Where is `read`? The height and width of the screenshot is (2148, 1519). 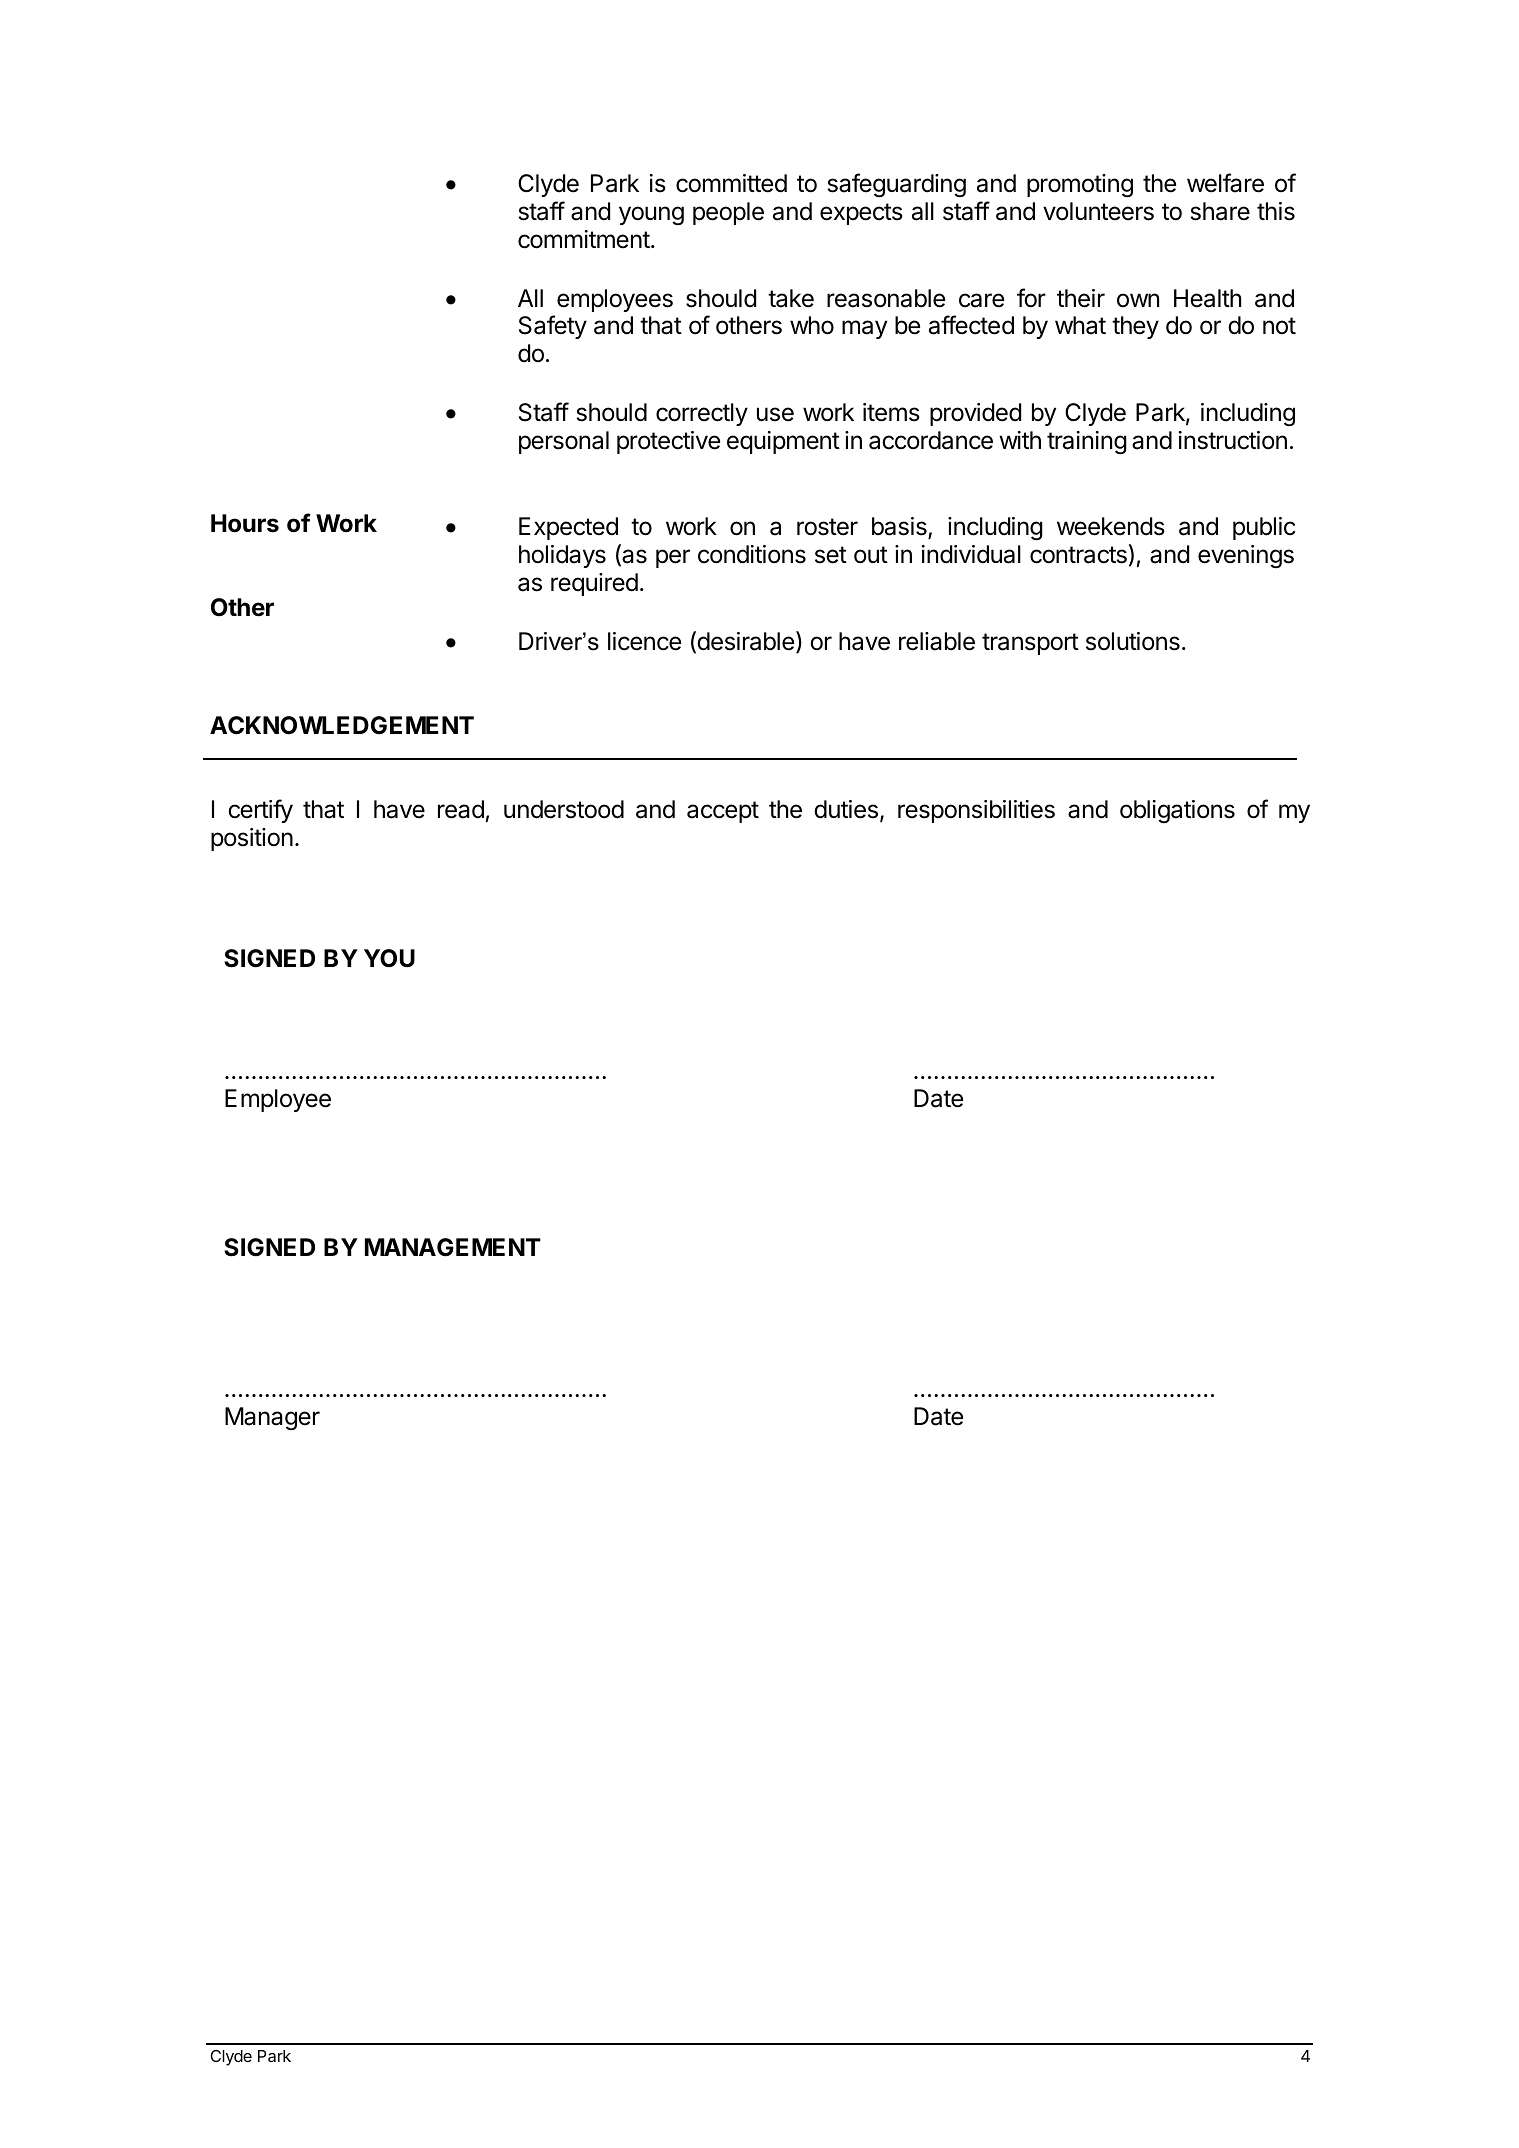
read is located at coordinates (461, 809).
